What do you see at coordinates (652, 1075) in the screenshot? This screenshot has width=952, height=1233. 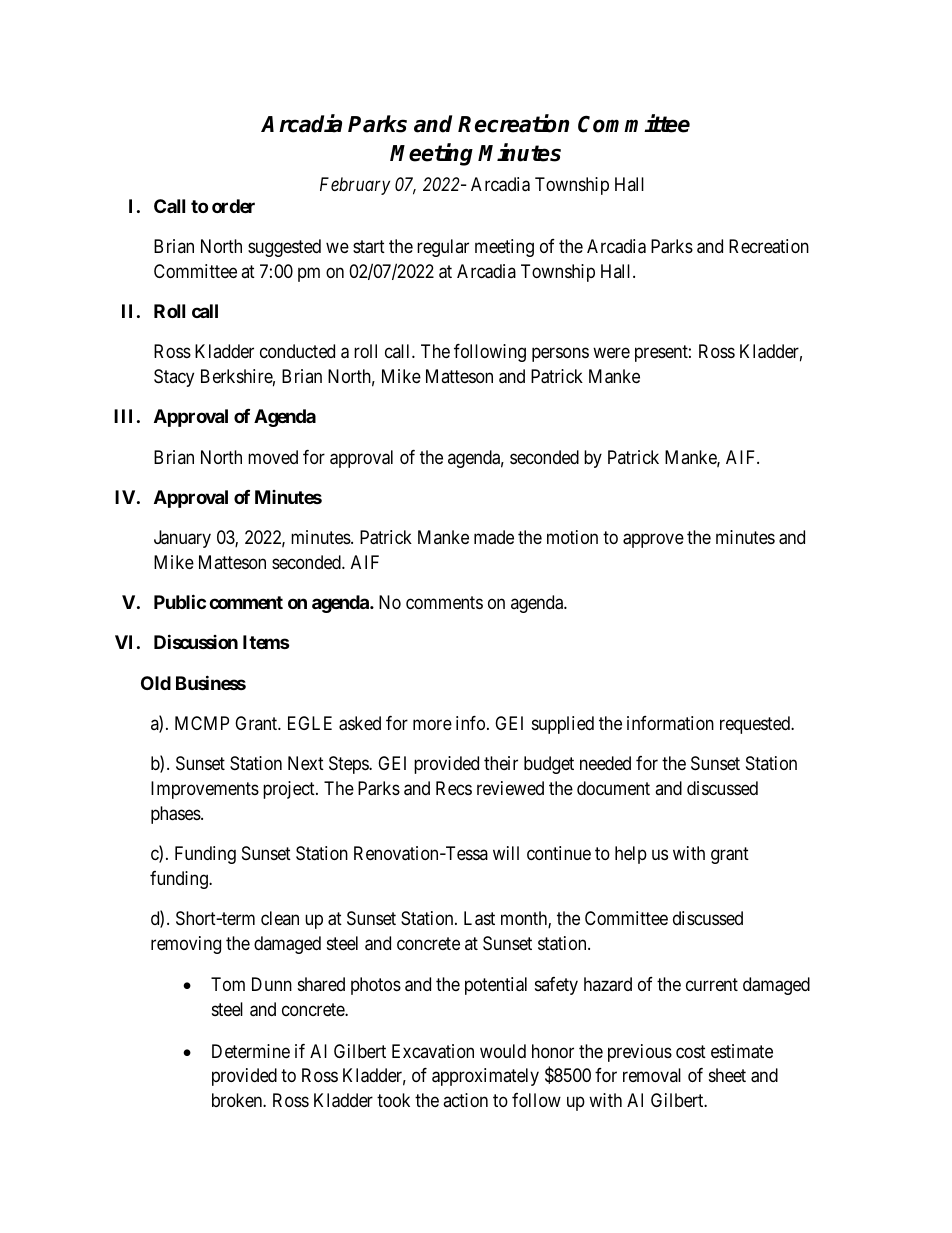 I see `removal` at bounding box center [652, 1075].
